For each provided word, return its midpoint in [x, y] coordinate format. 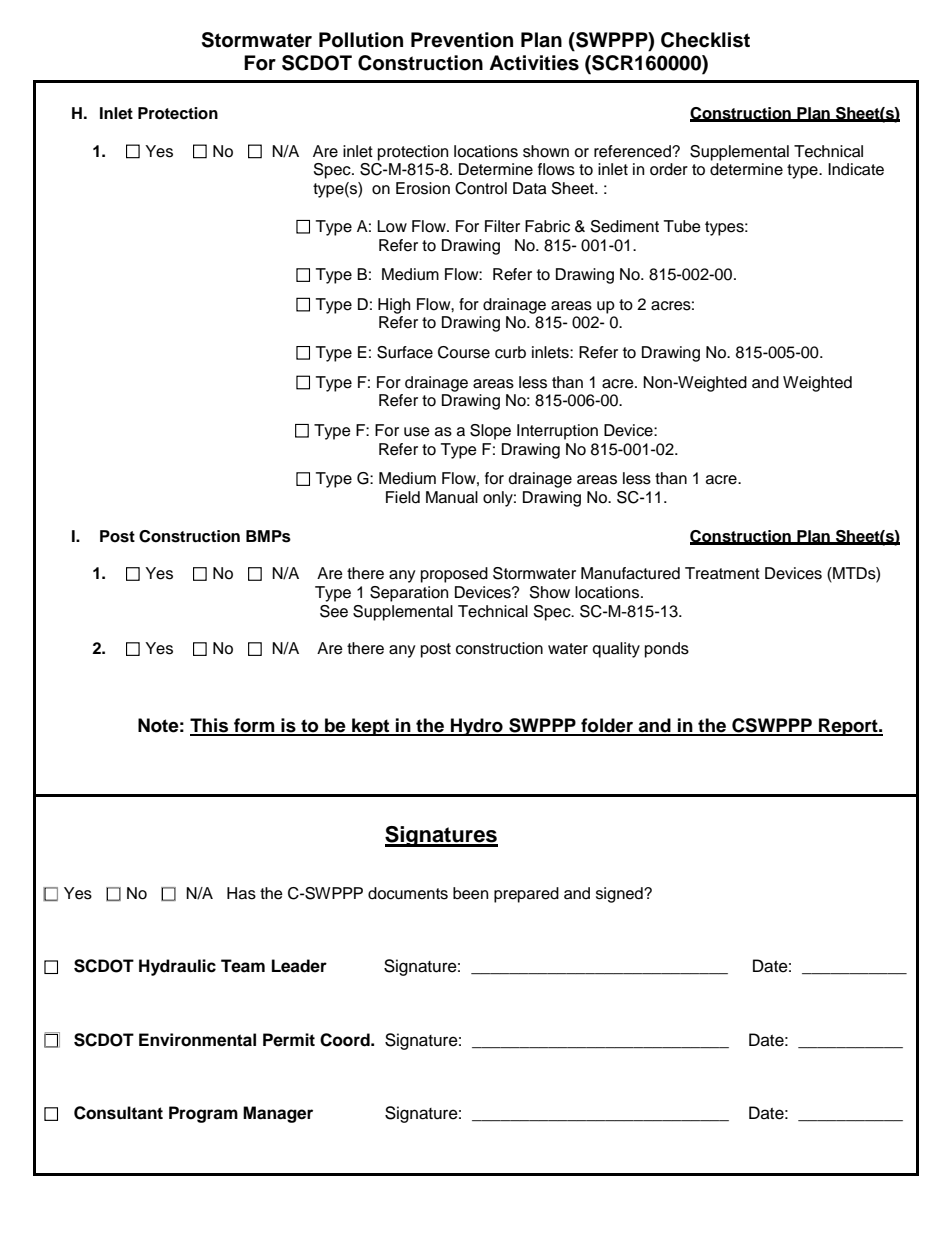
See [334, 611]
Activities [534, 63]
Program [203, 1114]
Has [241, 893]
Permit [289, 1040]
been [470, 893]
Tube [682, 226]
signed [620, 895]
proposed [454, 575]
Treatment [722, 573]
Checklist [705, 40]
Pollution [361, 40]
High [394, 306]
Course [464, 352]
